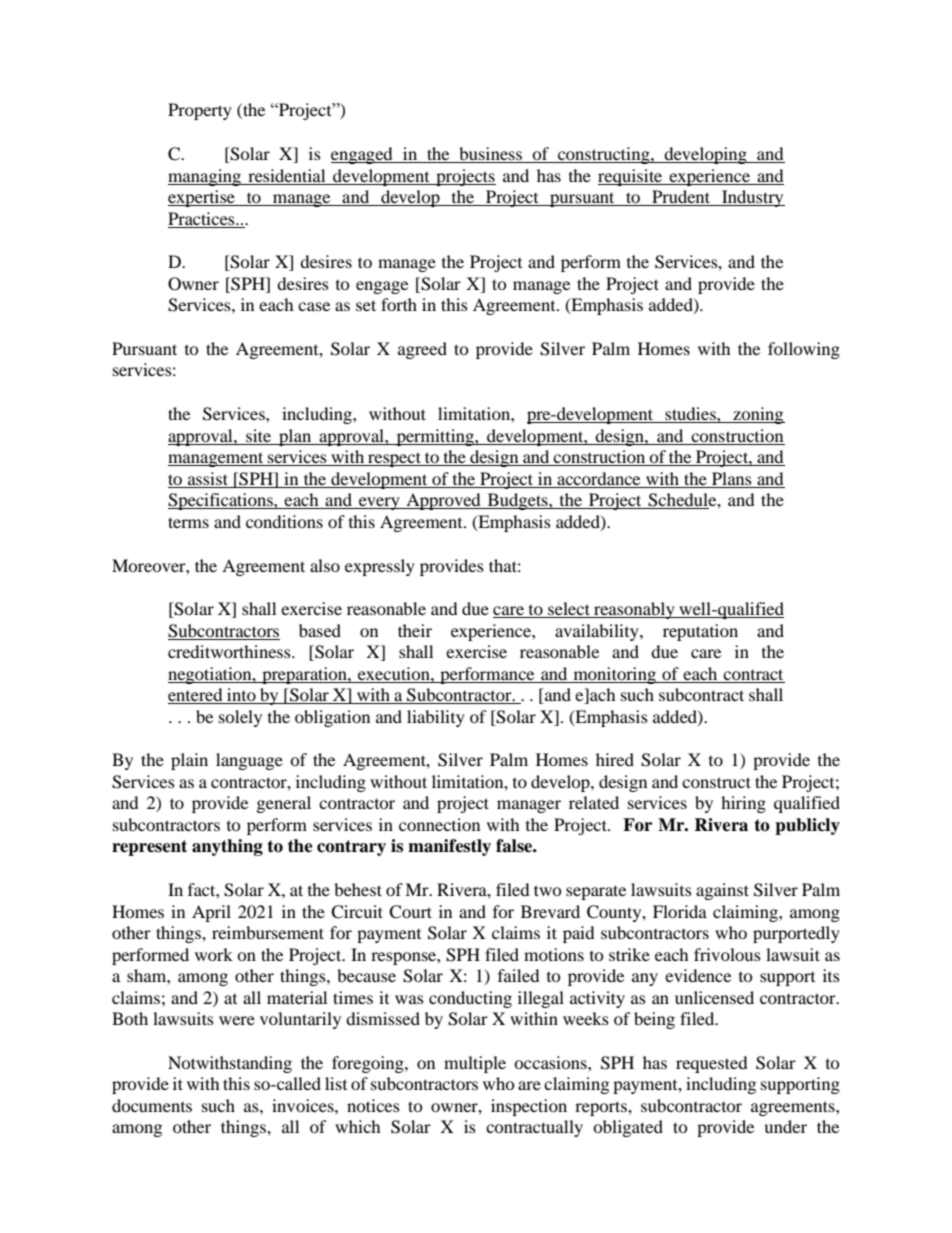 This screenshot has width=952, height=1233. Describe the element at coordinates (743, 804) in the screenshot. I see `hiring` at that location.
